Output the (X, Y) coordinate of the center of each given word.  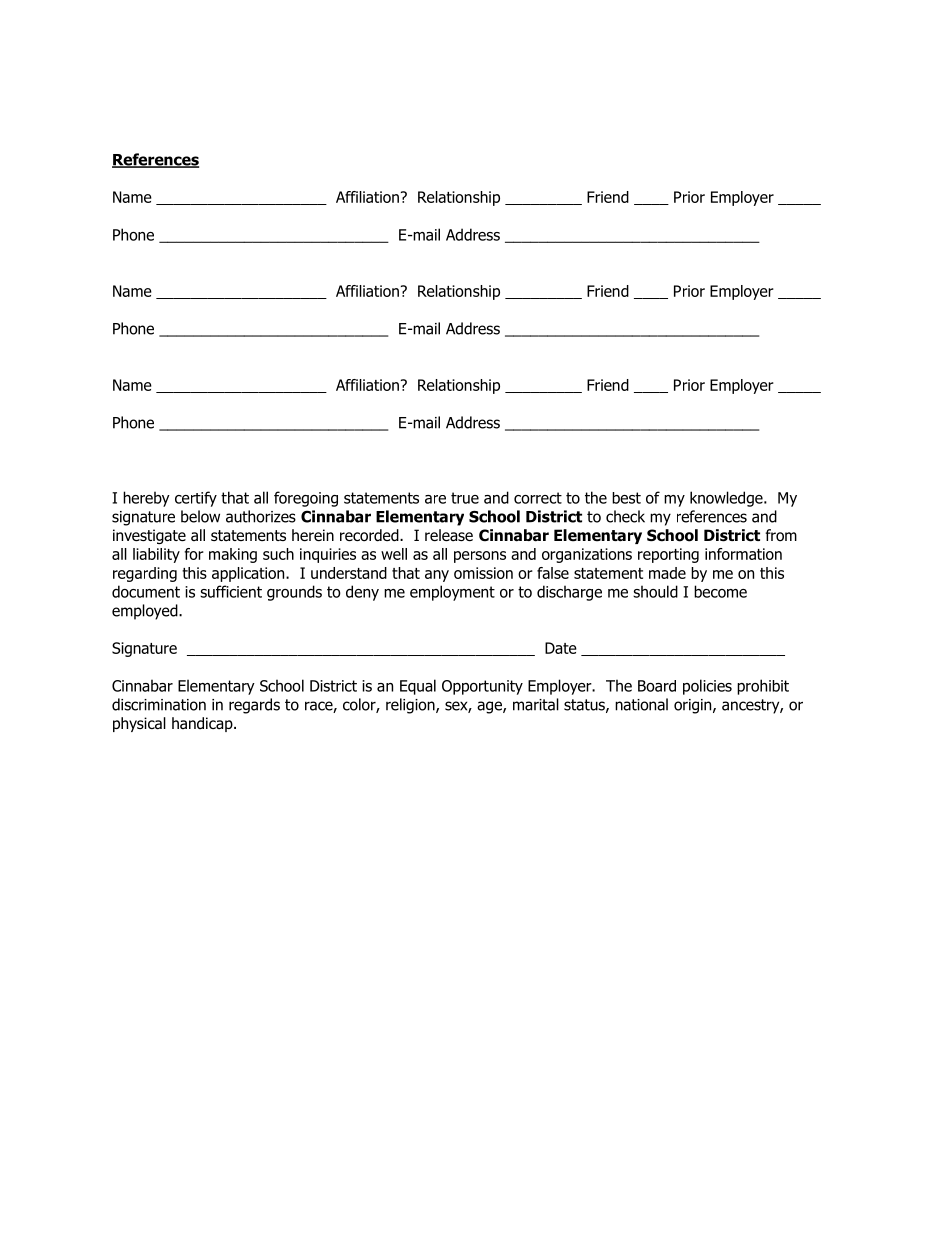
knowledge (727, 499)
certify (196, 499)
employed (146, 612)
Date (561, 648)
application (249, 574)
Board (657, 686)
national (641, 704)
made (667, 573)
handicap (203, 724)
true (465, 498)
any (437, 576)
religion (411, 706)
